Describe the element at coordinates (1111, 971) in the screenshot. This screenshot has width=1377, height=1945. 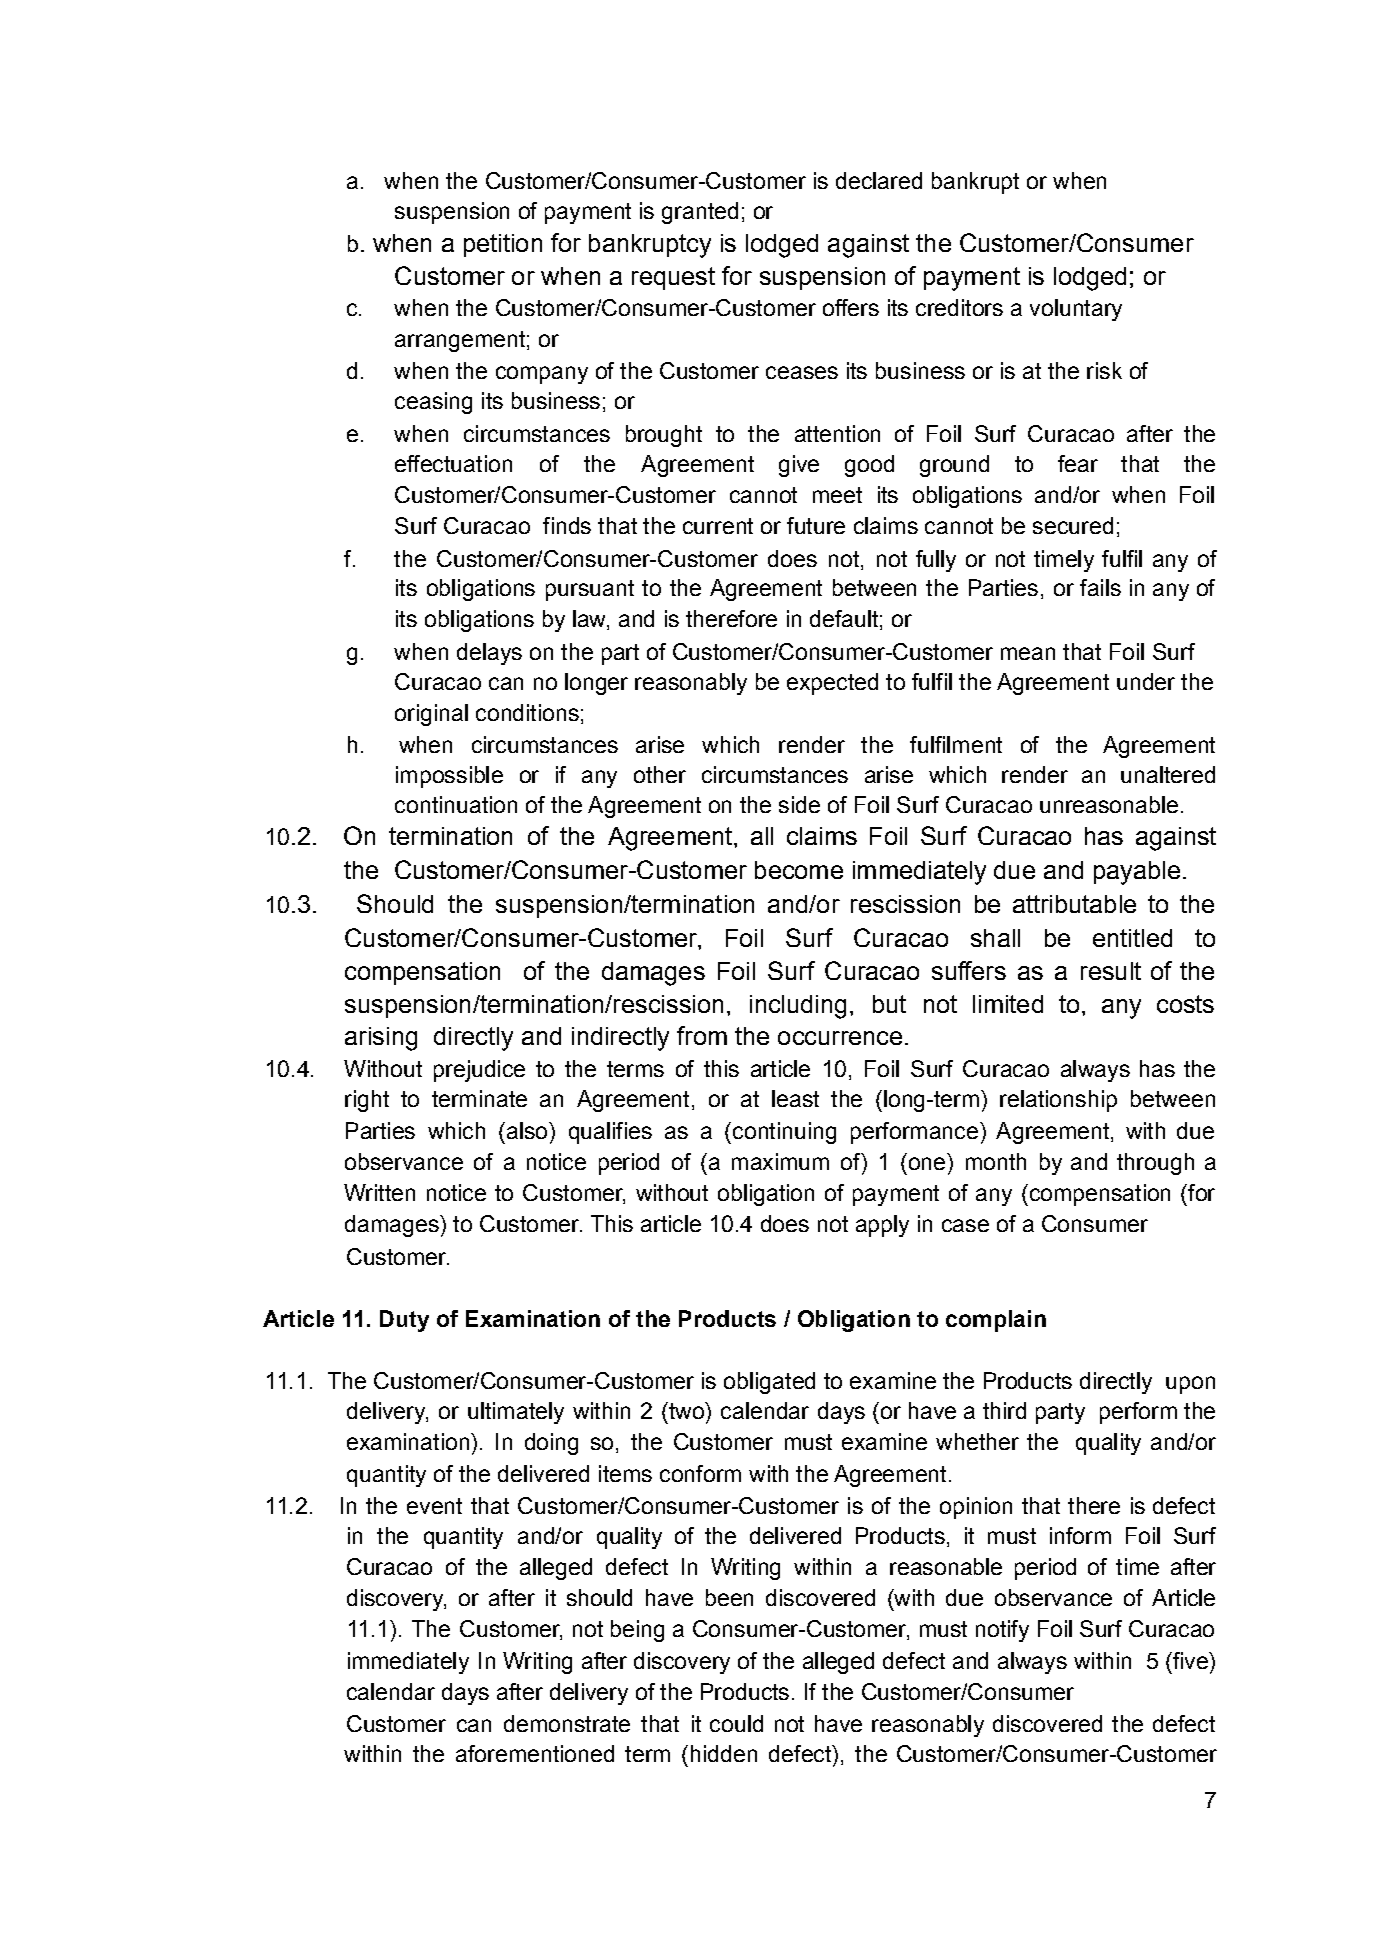
I see `result` at that location.
